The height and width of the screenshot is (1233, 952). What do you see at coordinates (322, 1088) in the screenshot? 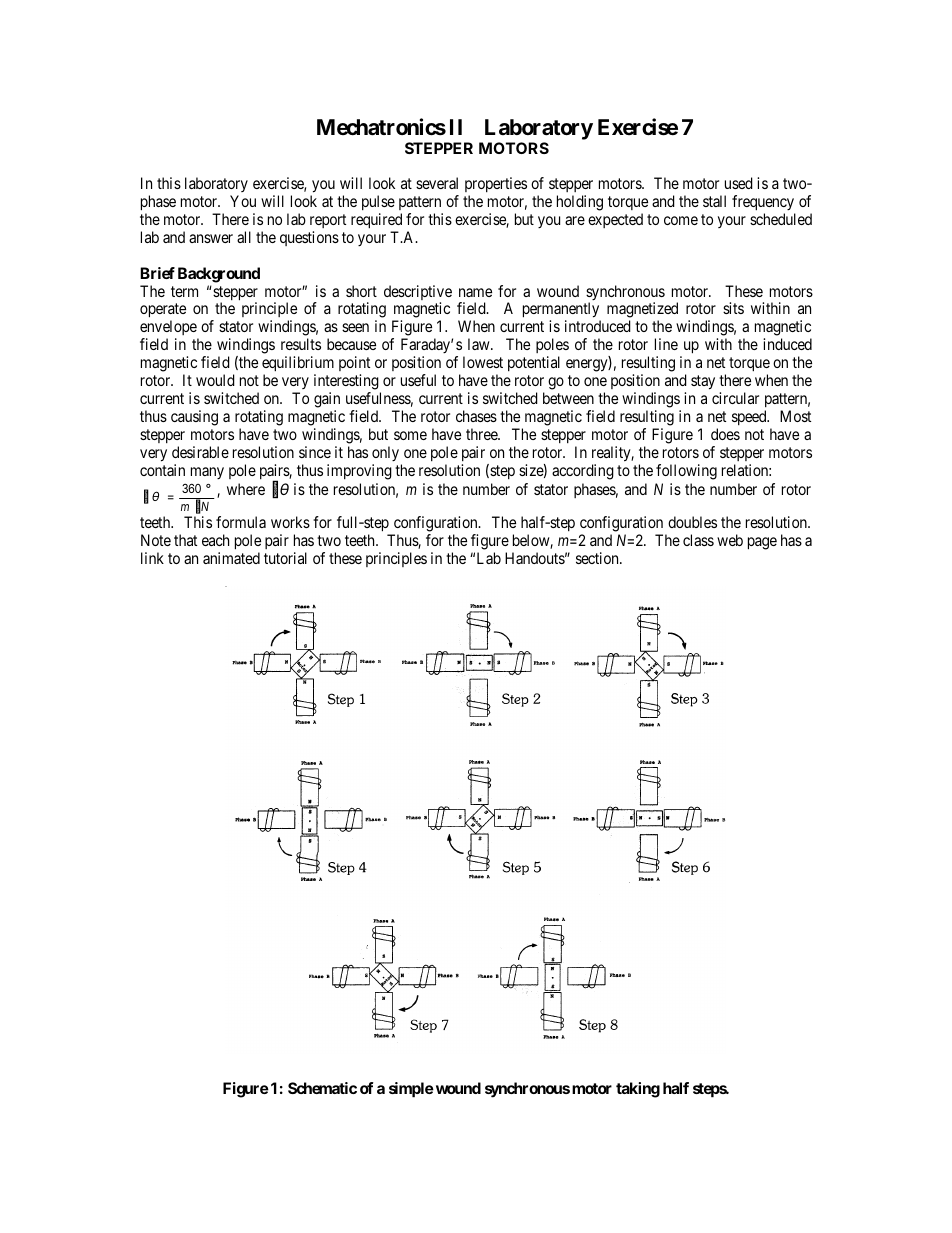
I see `Schematic` at bounding box center [322, 1088].
